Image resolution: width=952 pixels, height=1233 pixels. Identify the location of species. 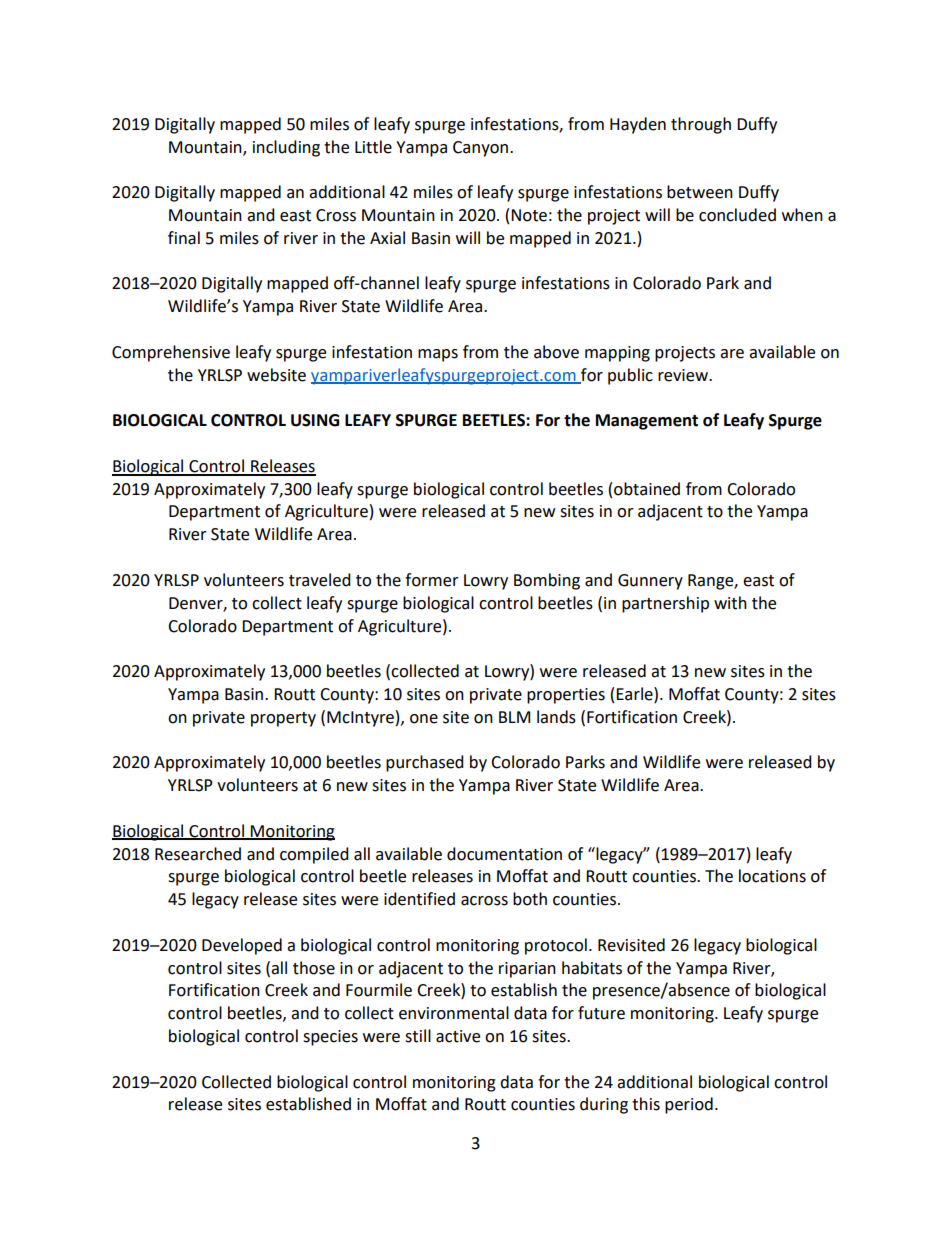
(330, 1038).
